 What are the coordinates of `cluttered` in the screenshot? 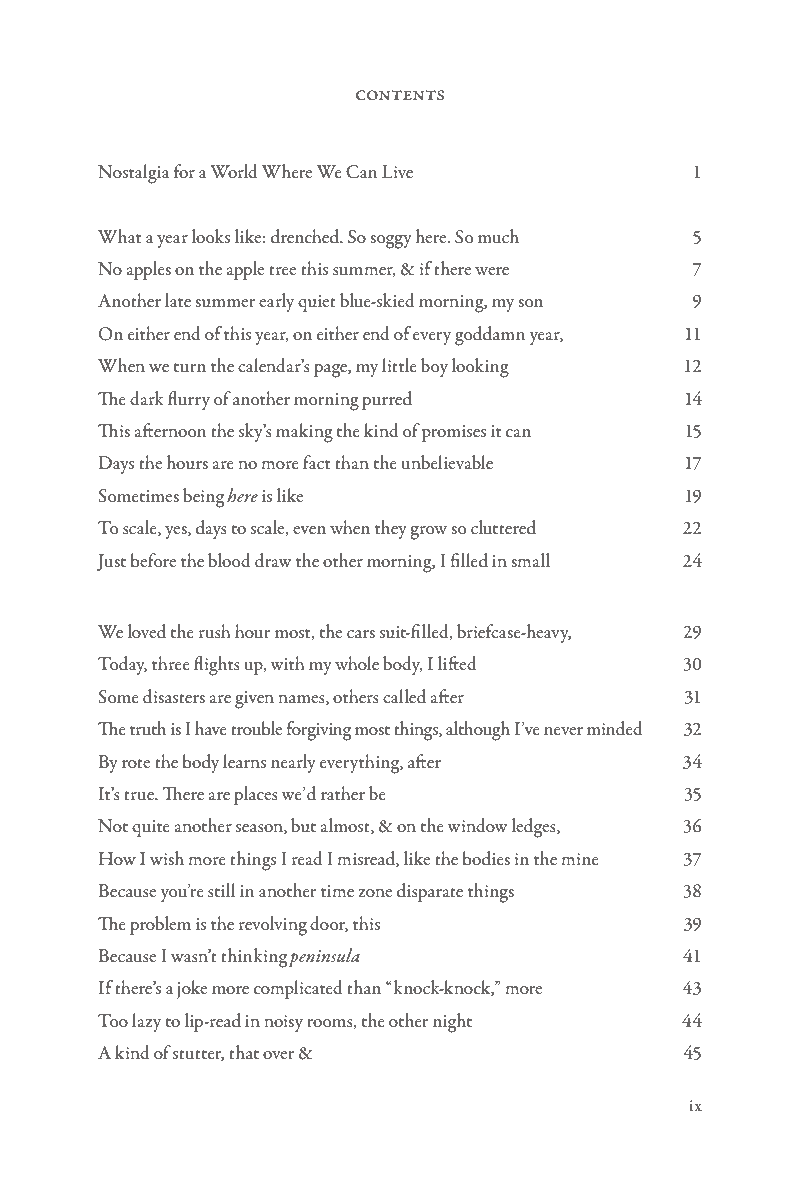 It's located at (503, 527).
